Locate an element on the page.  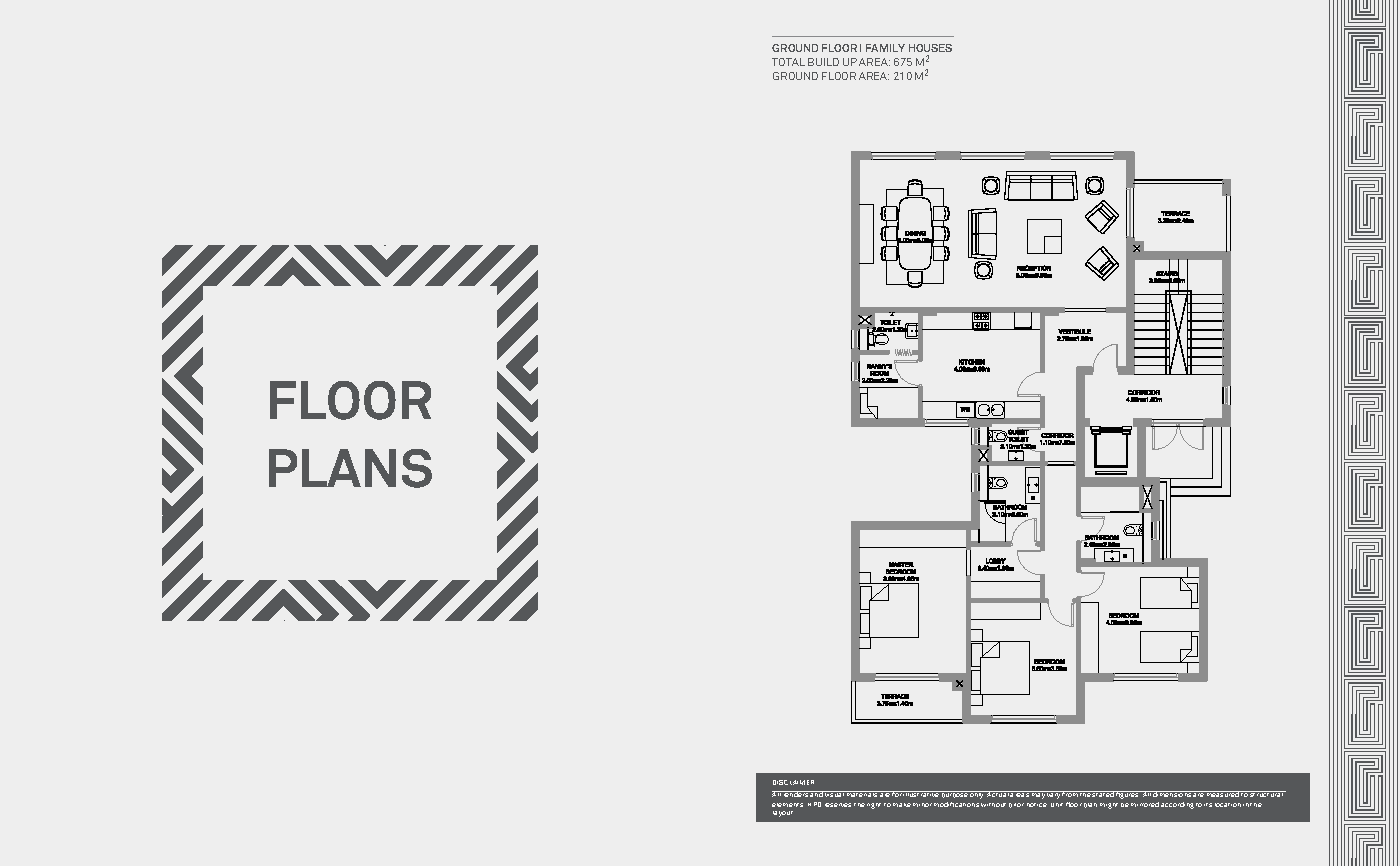
and is located at coordinates (816, 794).
